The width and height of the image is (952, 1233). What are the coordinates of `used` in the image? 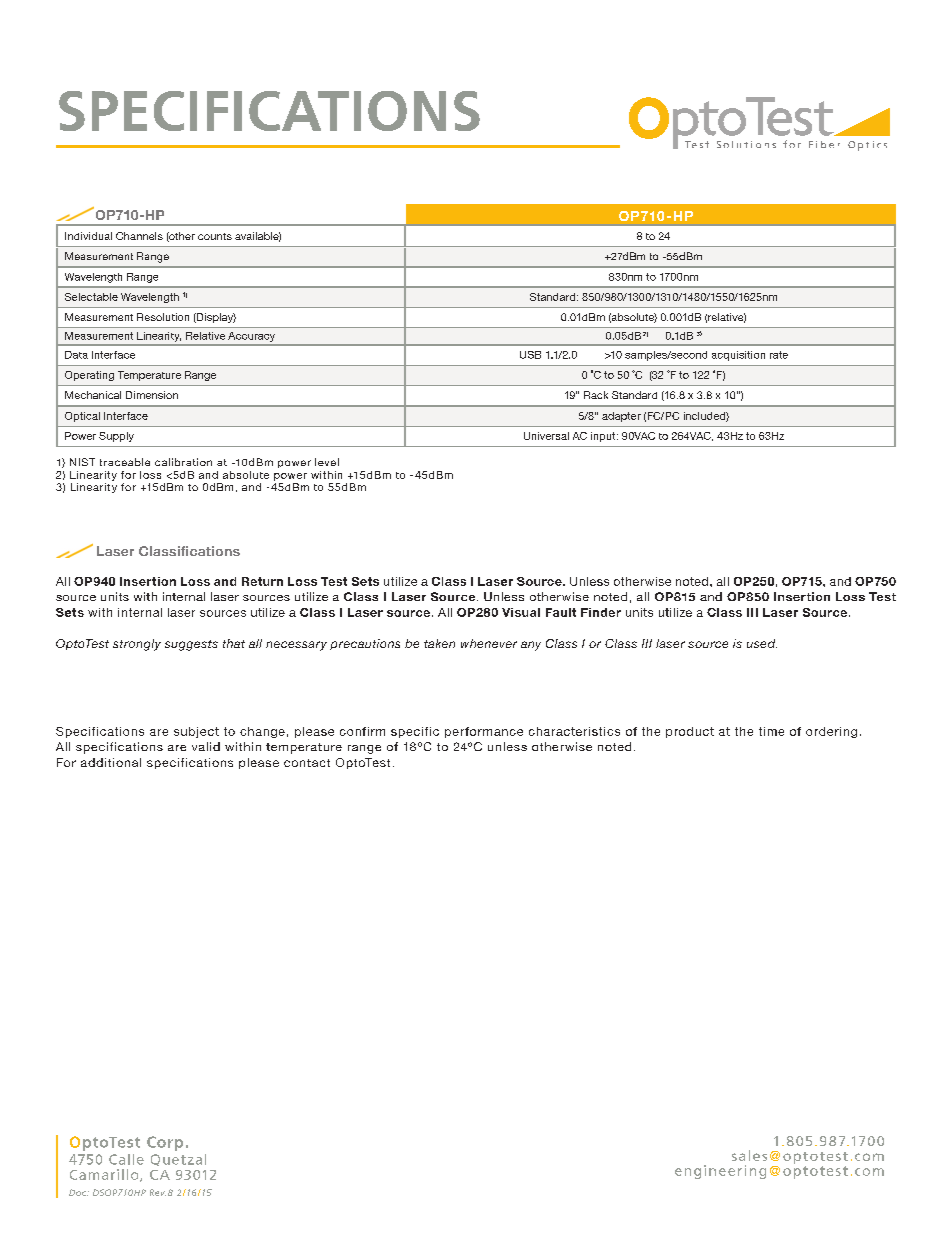 It's located at (762, 643).
